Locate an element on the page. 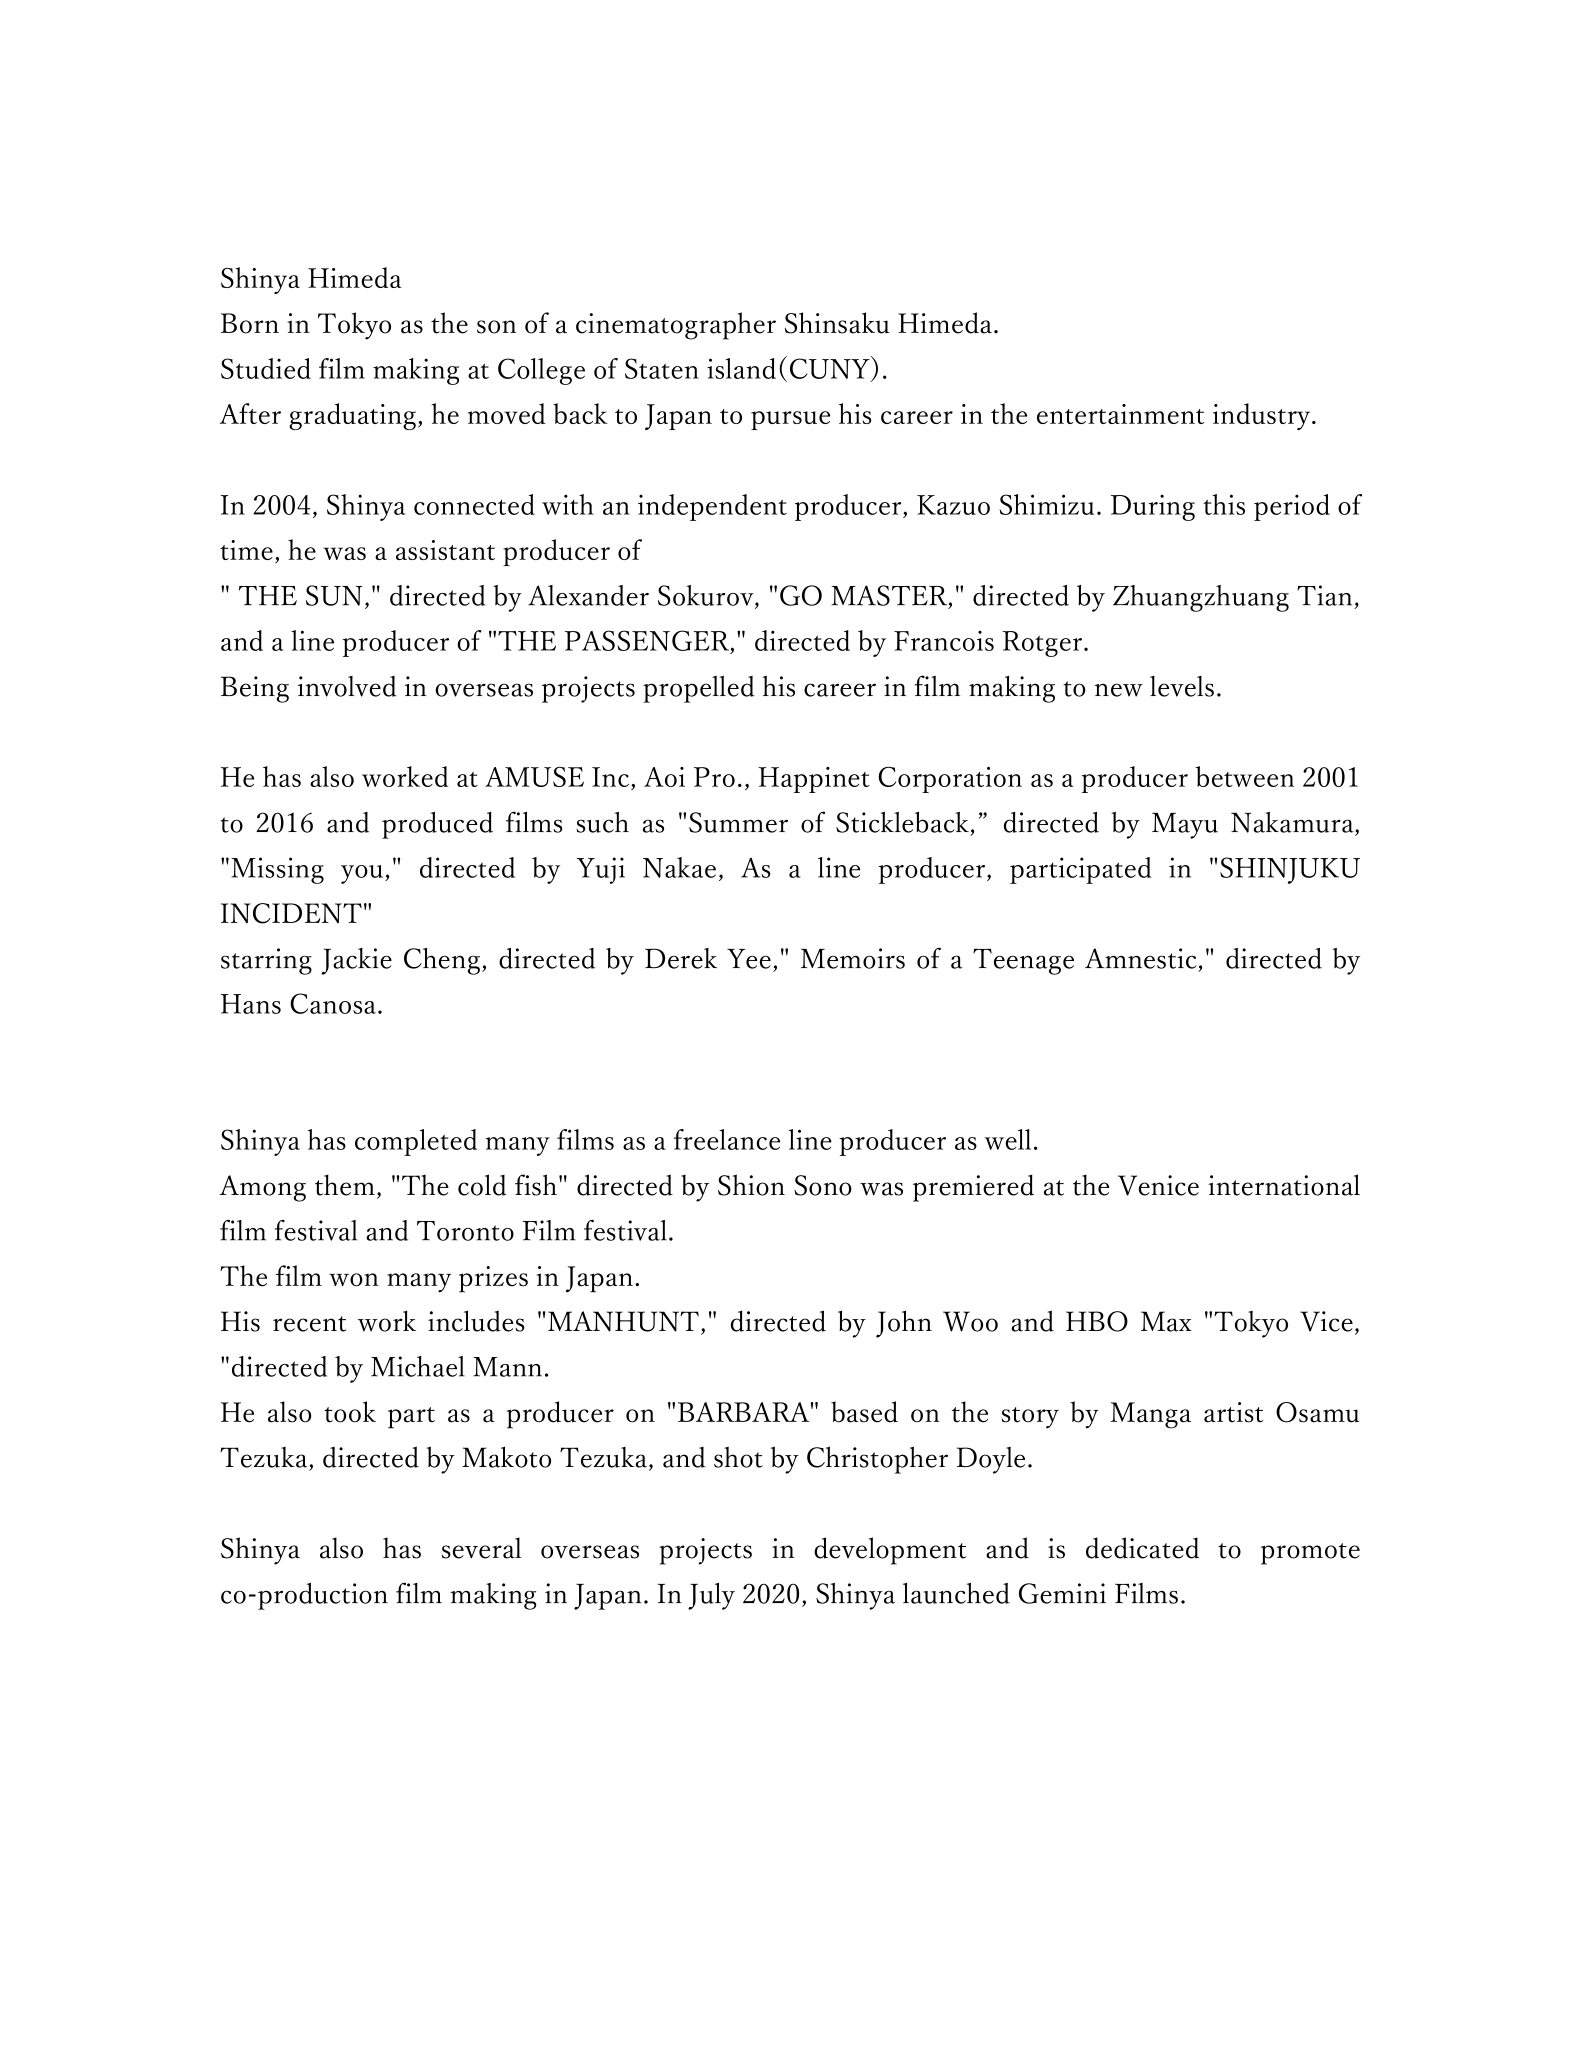 This document has height=2045, width=1580. several is located at coordinates (481, 1548).
